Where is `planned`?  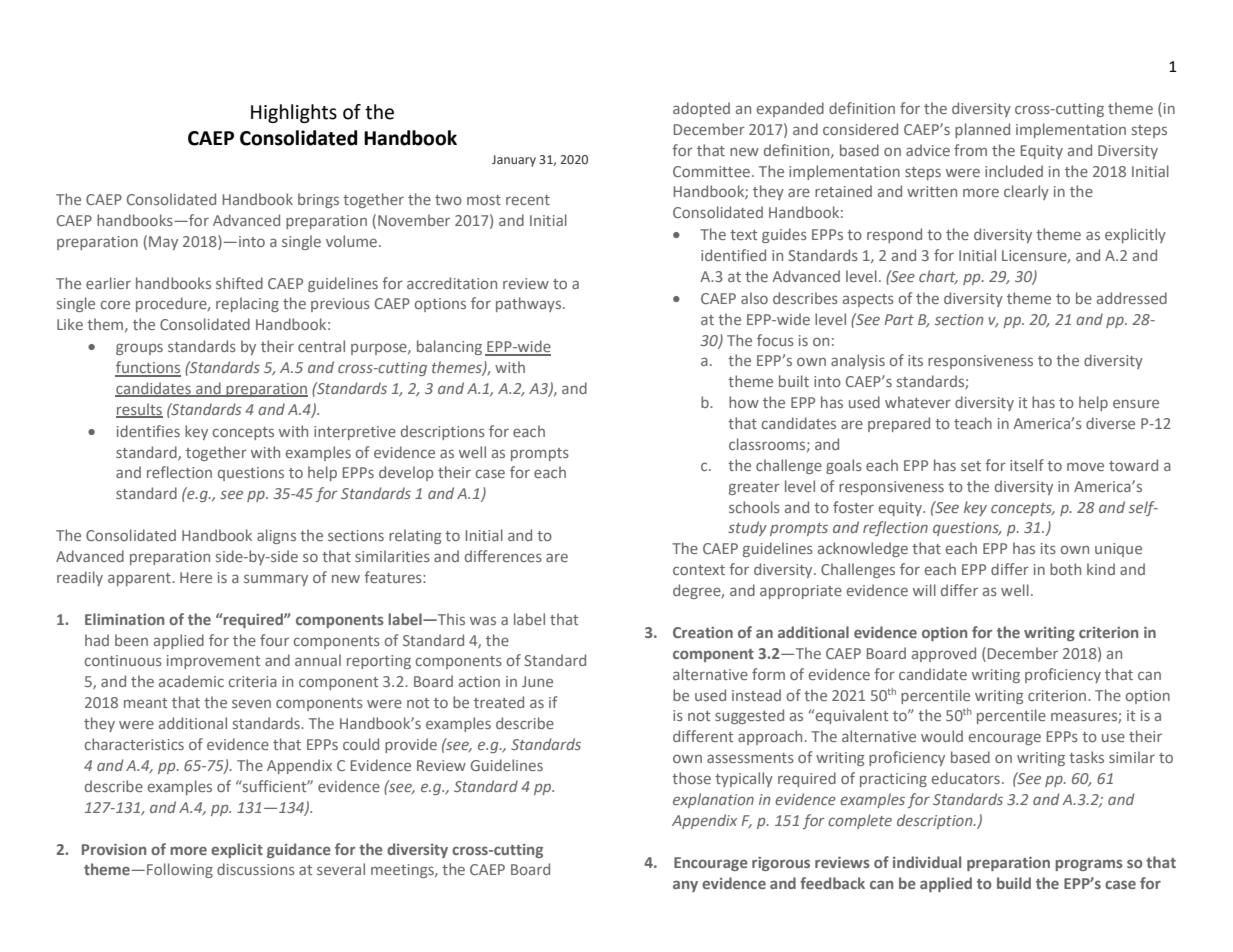 planned is located at coordinates (982, 130).
